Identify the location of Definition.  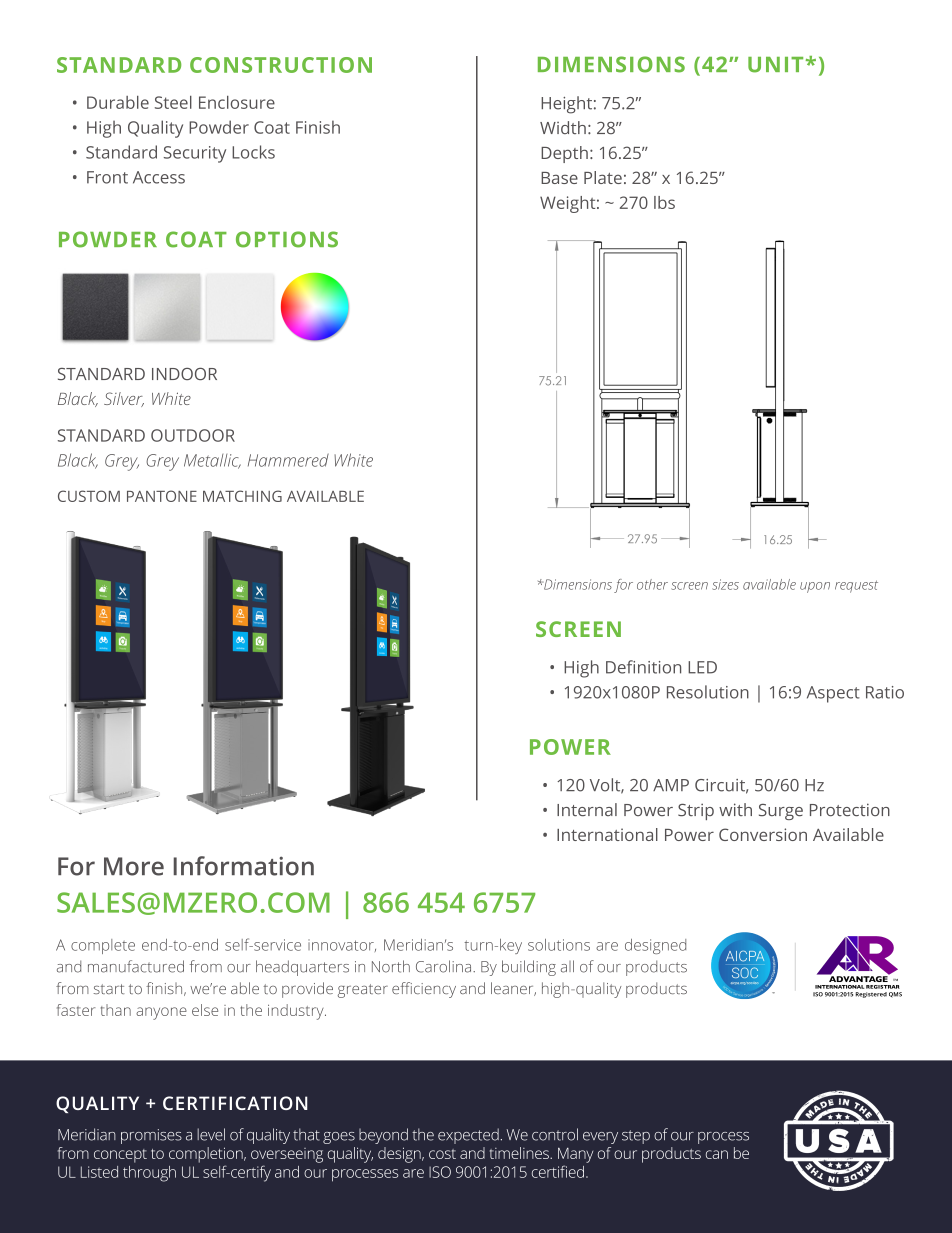
(643, 667).
